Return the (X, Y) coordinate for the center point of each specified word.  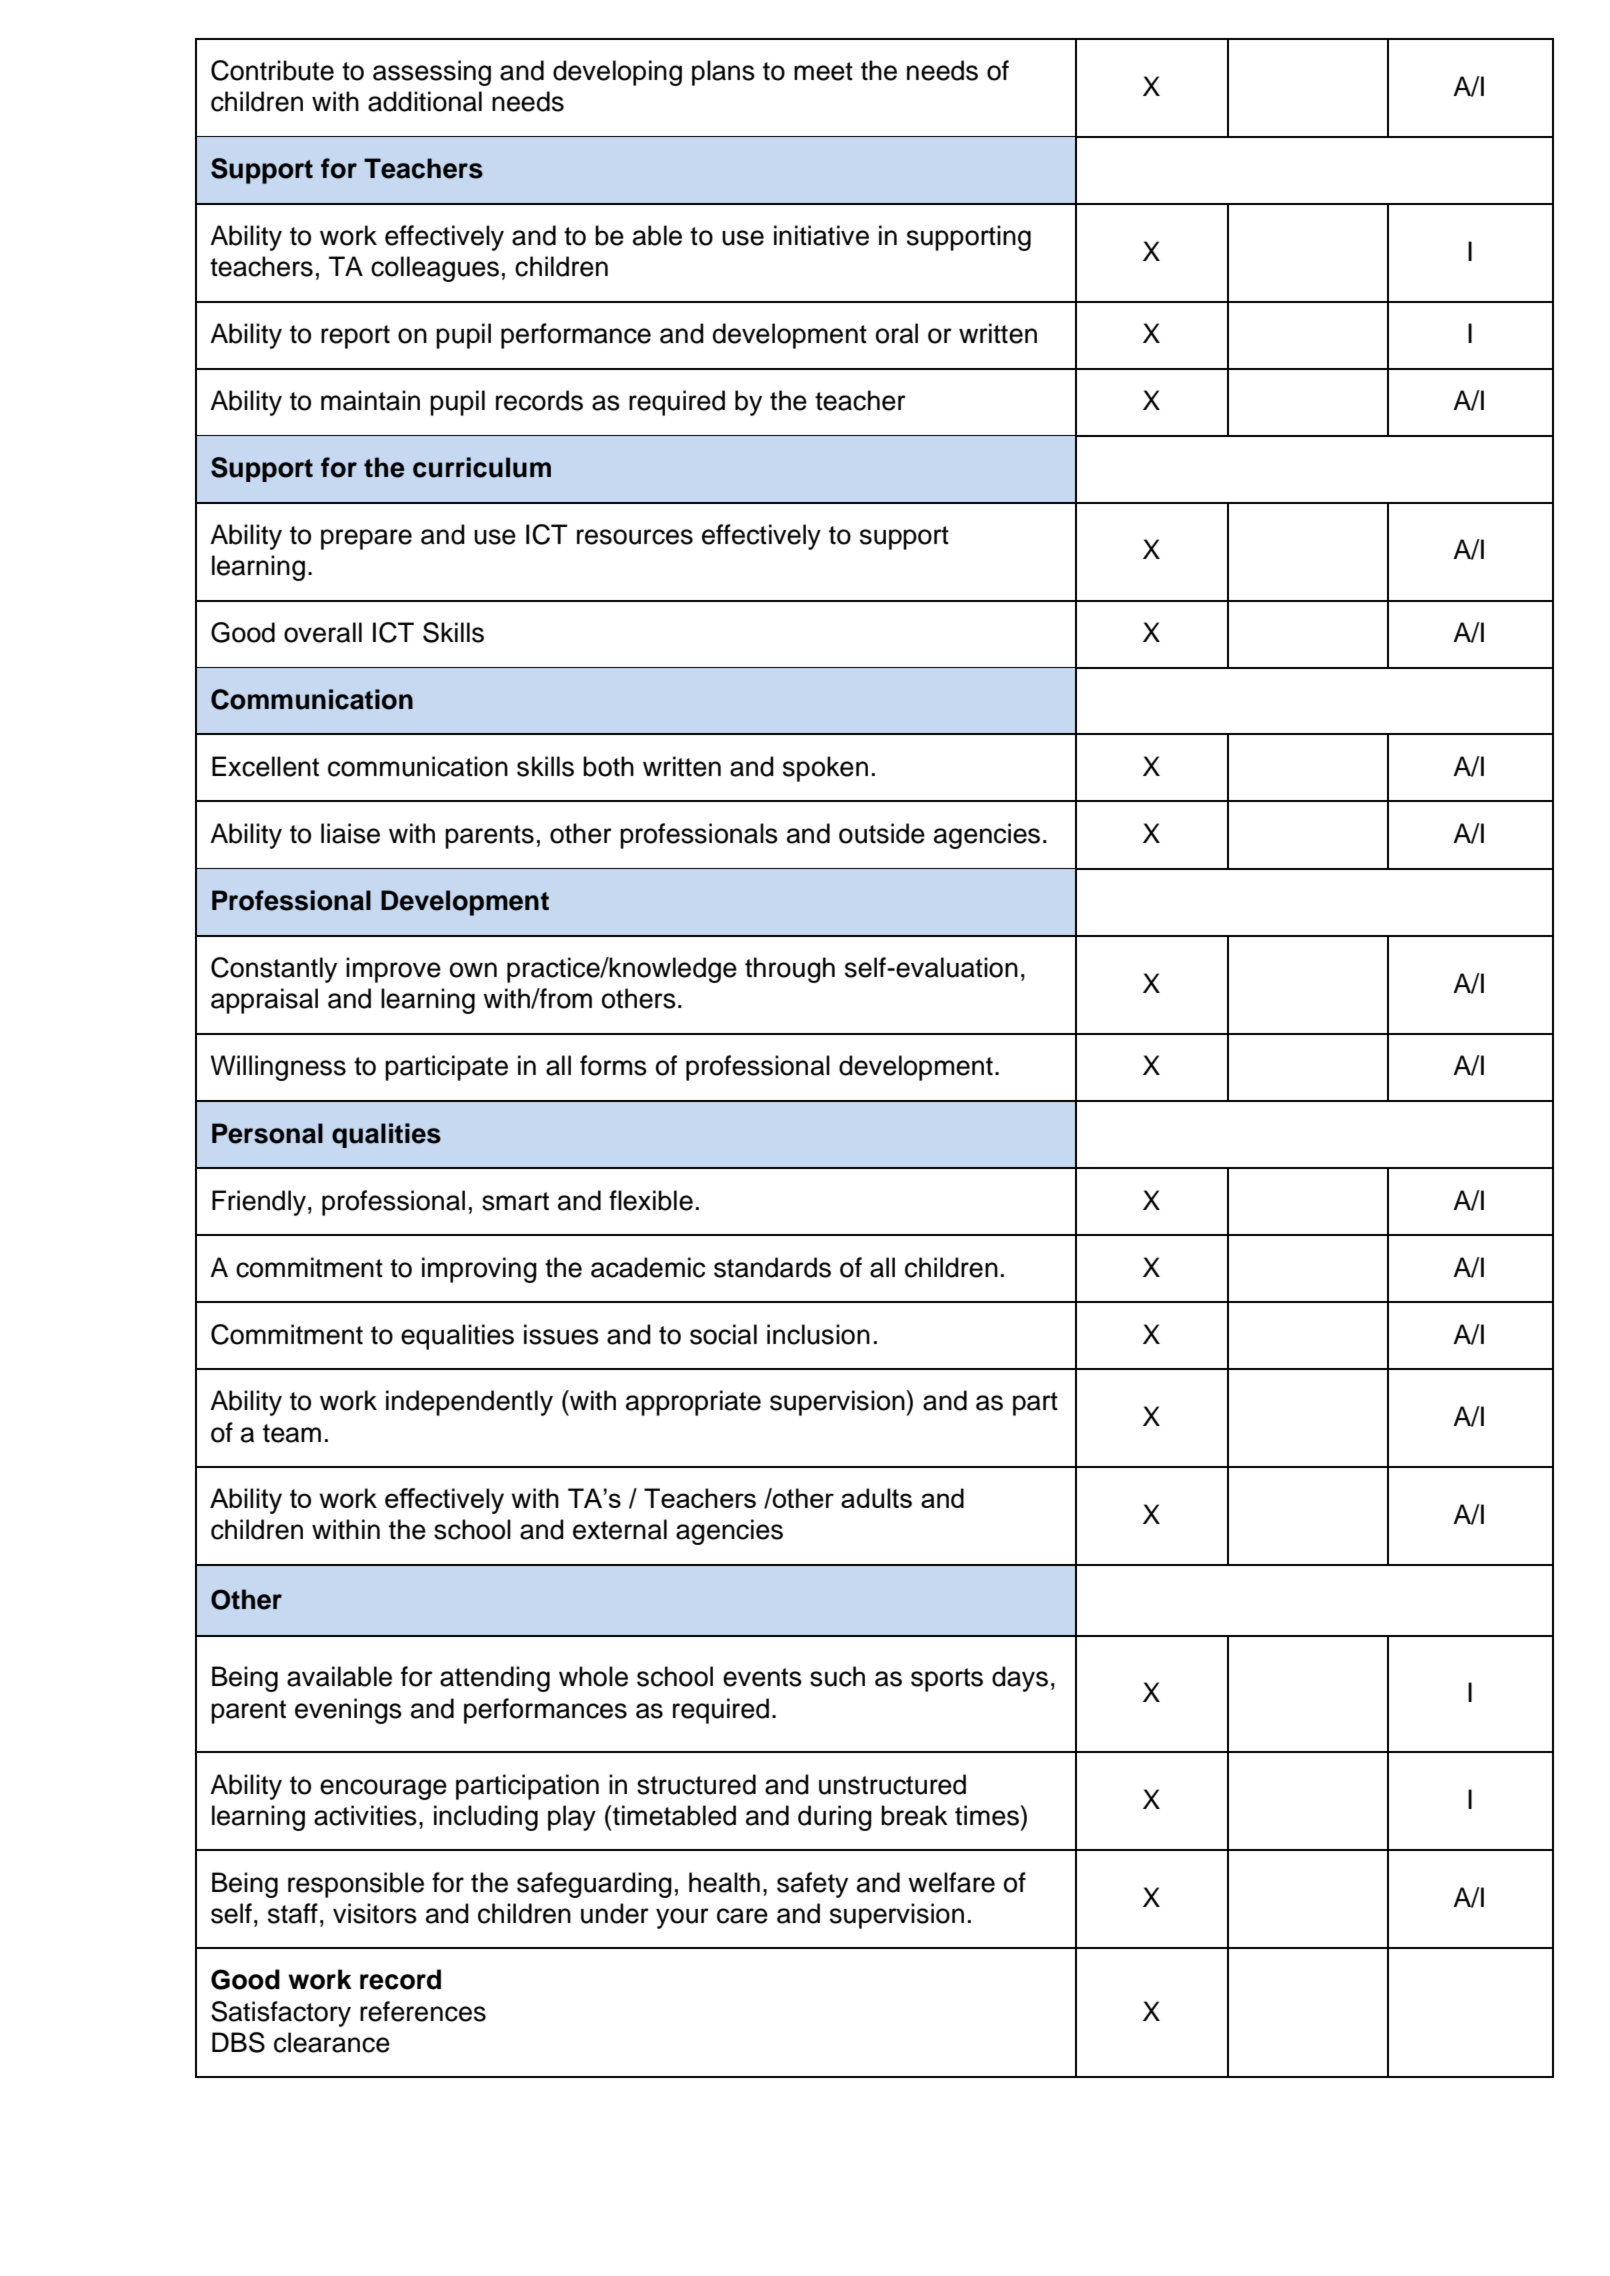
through (790, 970)
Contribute (272, 70)
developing (617, 73)
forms (613, 1065)
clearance (332, 2042)
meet (823, 71)
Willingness (278, 1068)
